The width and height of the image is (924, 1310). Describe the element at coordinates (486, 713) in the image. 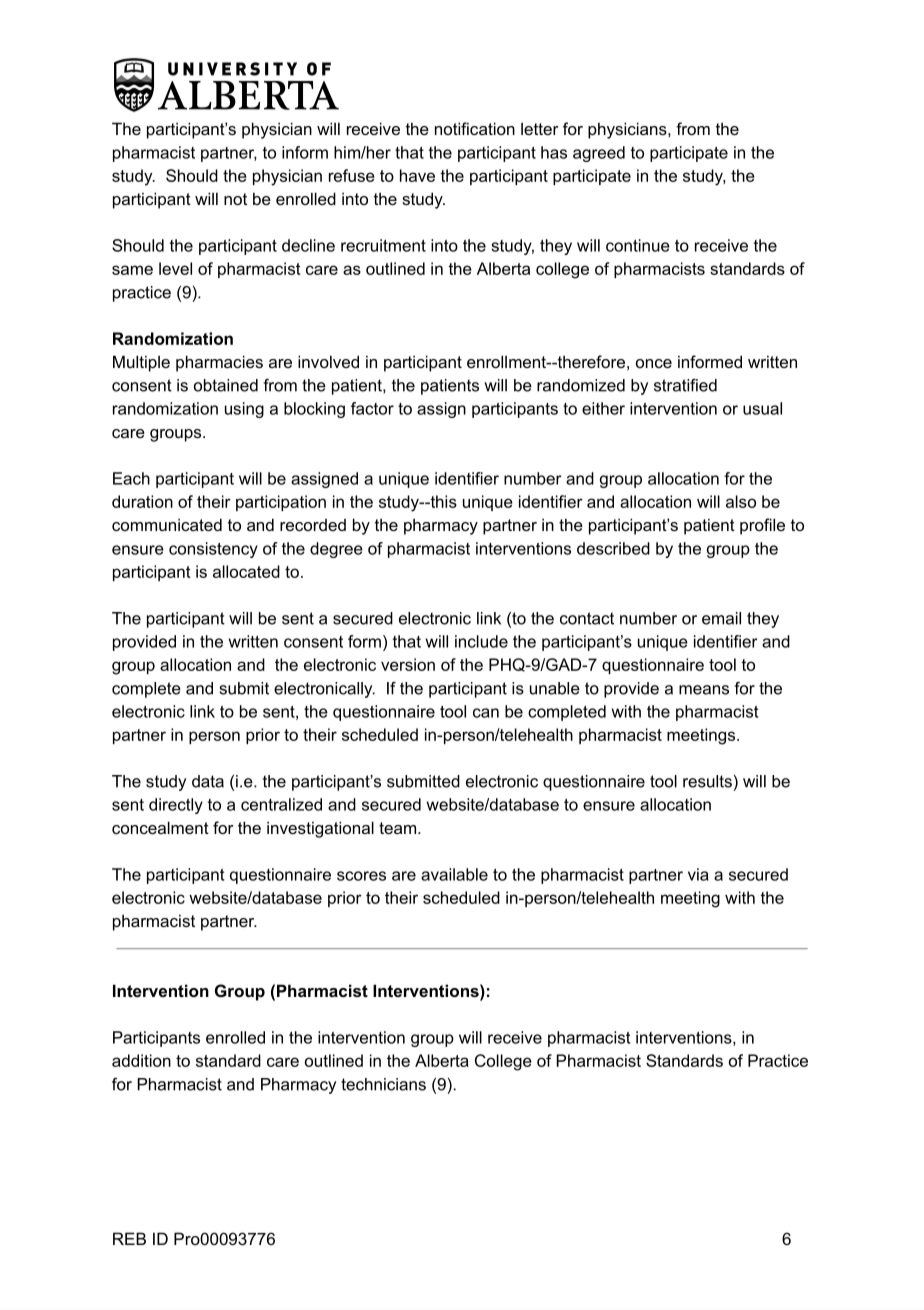

I see `can` at that location.
